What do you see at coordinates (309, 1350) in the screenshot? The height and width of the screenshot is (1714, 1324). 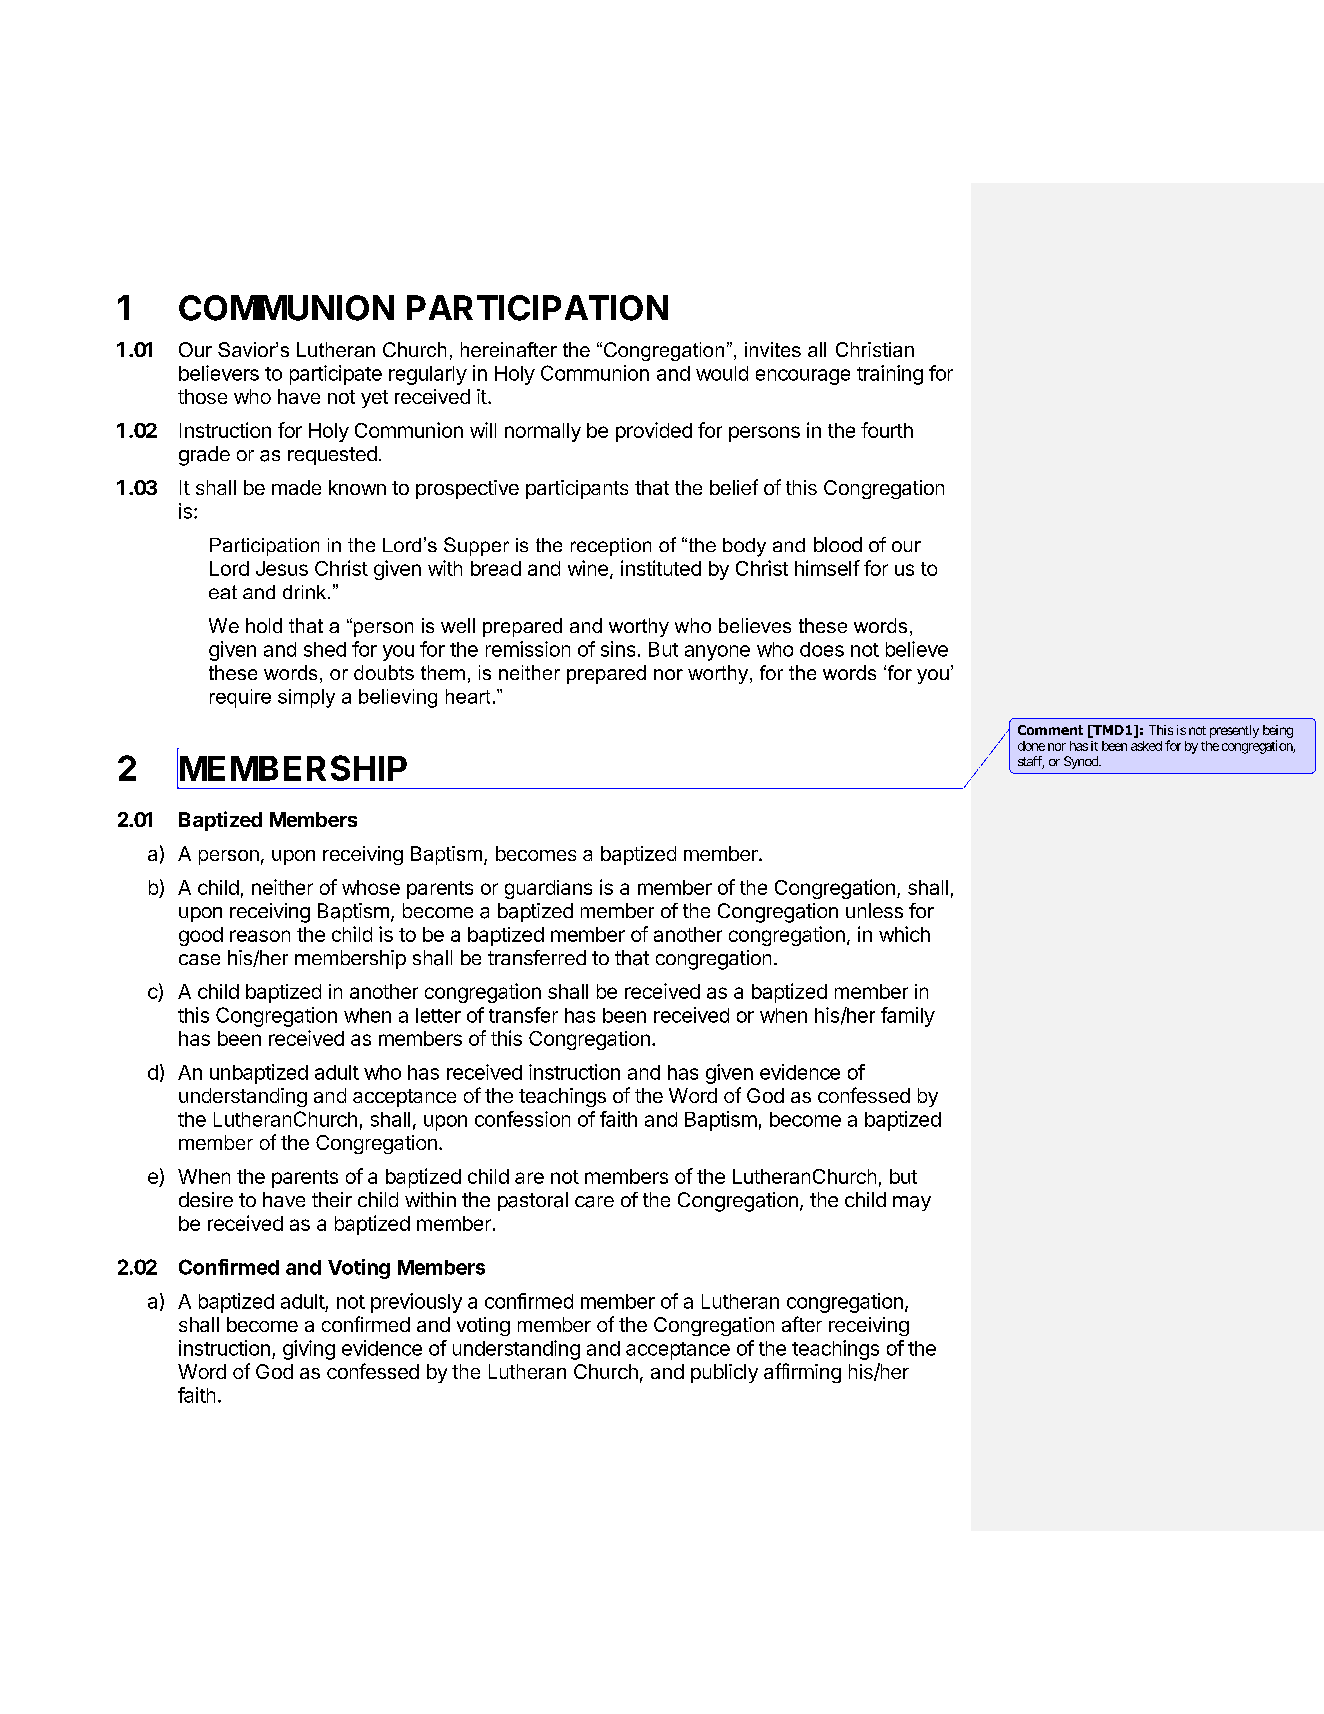 I see `giving` at bounding box center [309, 1350].
